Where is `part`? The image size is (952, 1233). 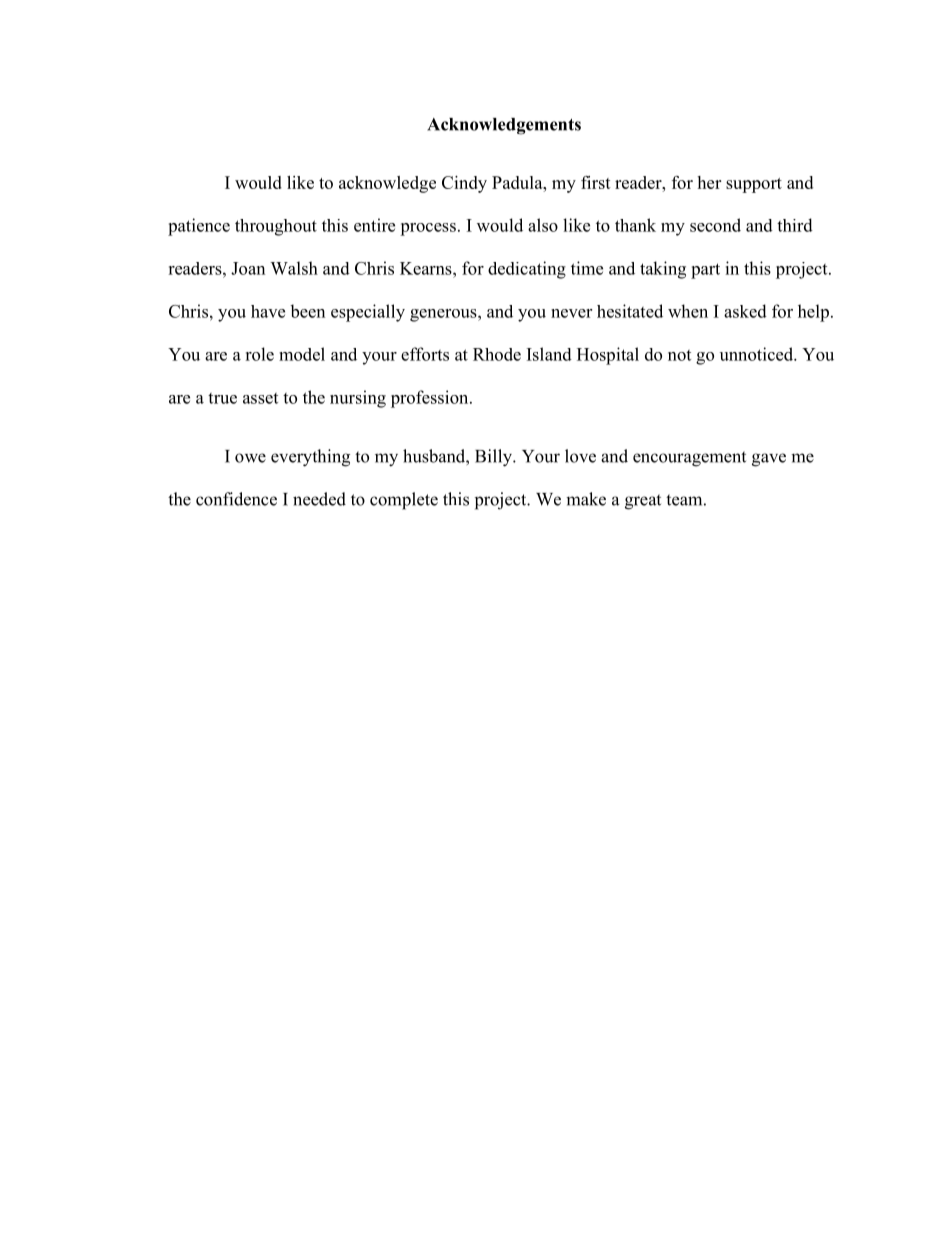
part is located at coordinates (705, 271).
